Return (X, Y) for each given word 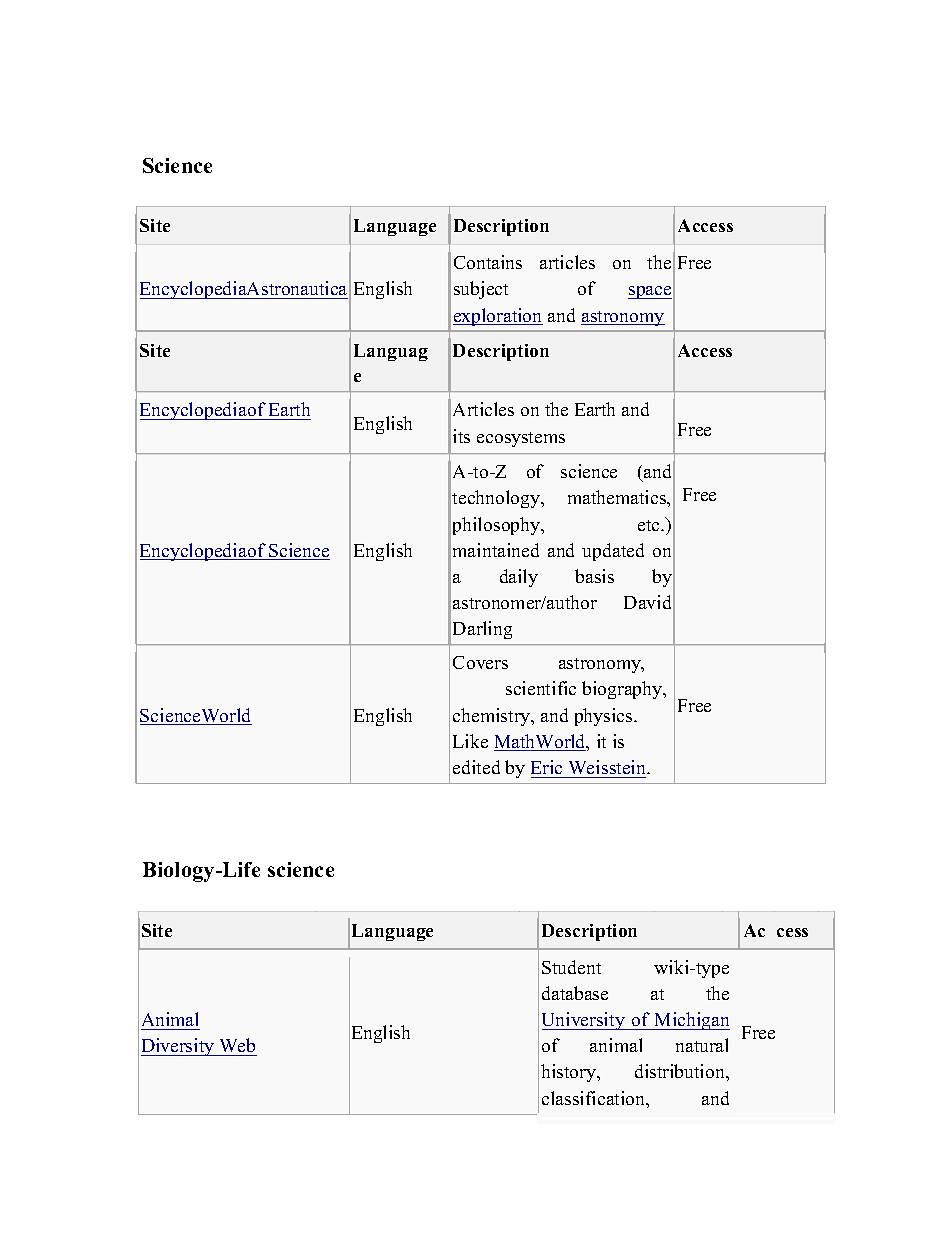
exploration (498, 317)
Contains (488, 262)
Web (237, 1045)
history (570, 1073)
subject (481, 290)
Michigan (691, 1021)
